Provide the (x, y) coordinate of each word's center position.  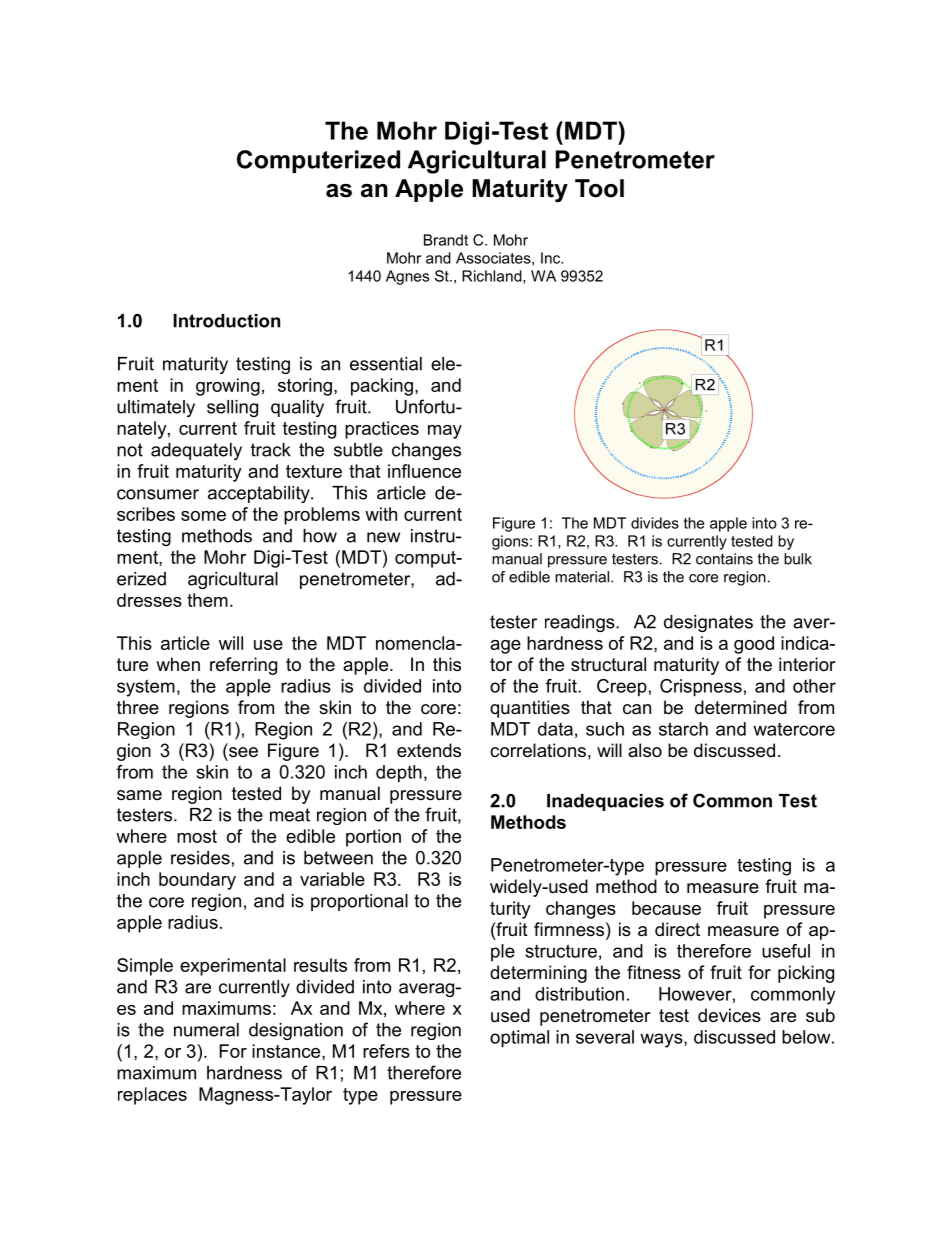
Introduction (226, 321)
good (754, 645)
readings (581, 623)
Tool (599, 188)
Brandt (446, 240)
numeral (206, 1030)
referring (243, 666)
